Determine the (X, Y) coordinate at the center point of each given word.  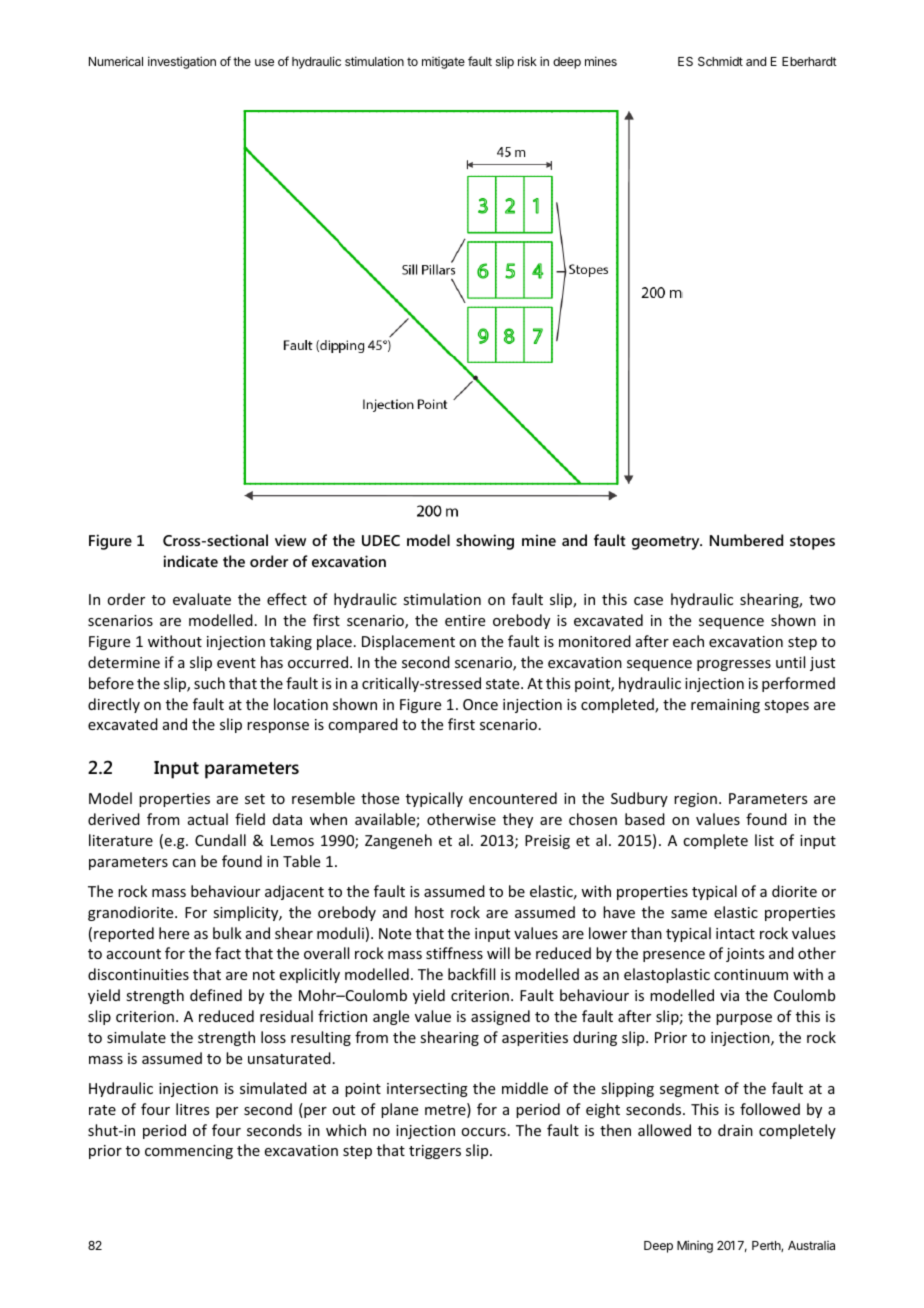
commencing (189, 1152)
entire (465, 620)
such (209, 683)
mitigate (443, 63)
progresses (734, 665)
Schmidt (720, 61)
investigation (182, 62)
